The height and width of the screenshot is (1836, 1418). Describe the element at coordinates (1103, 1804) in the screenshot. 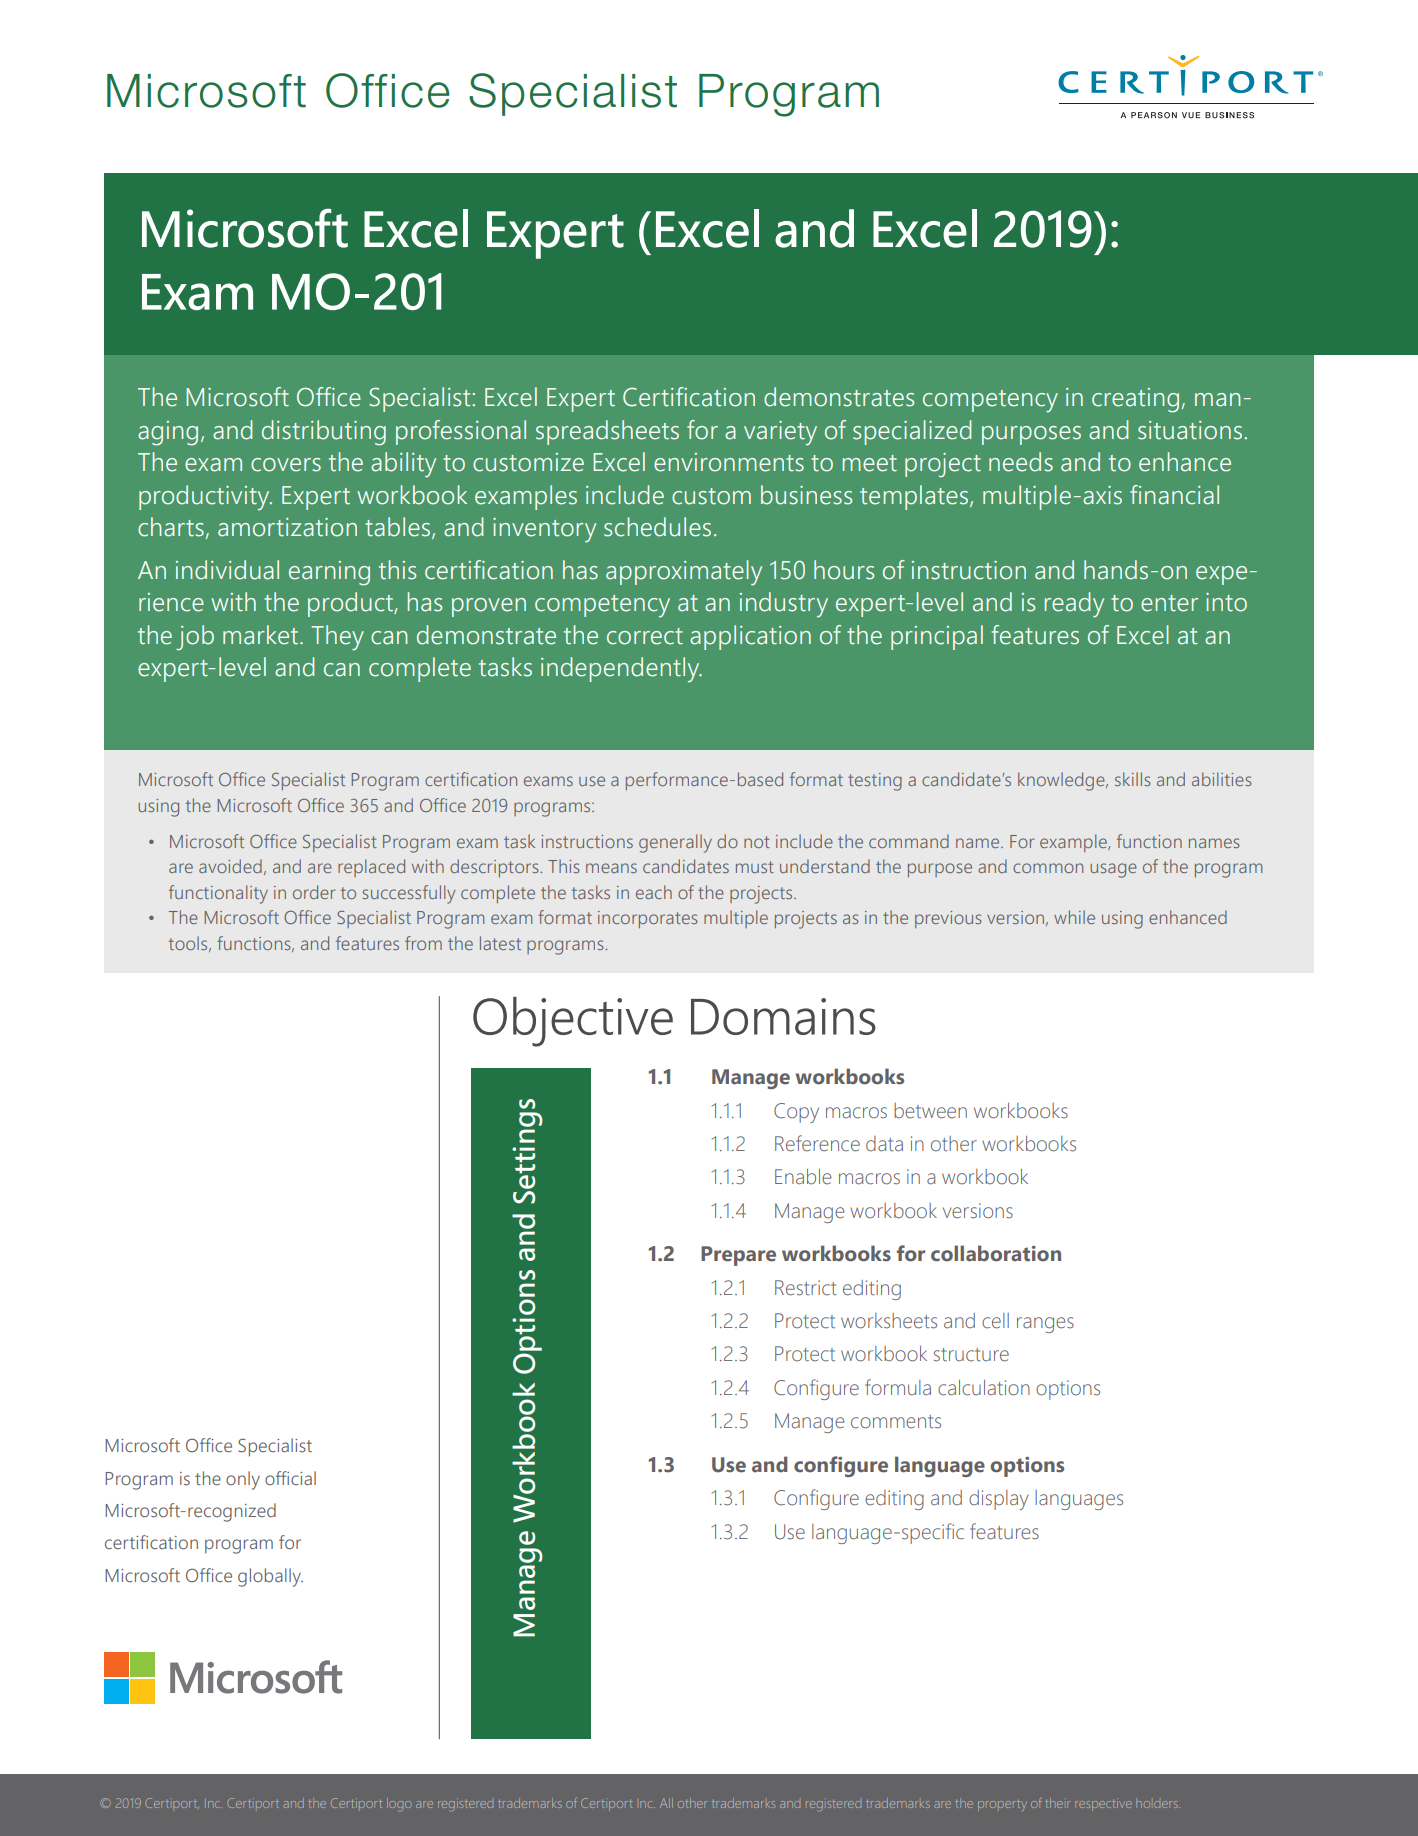

I see `respective` at that location.
